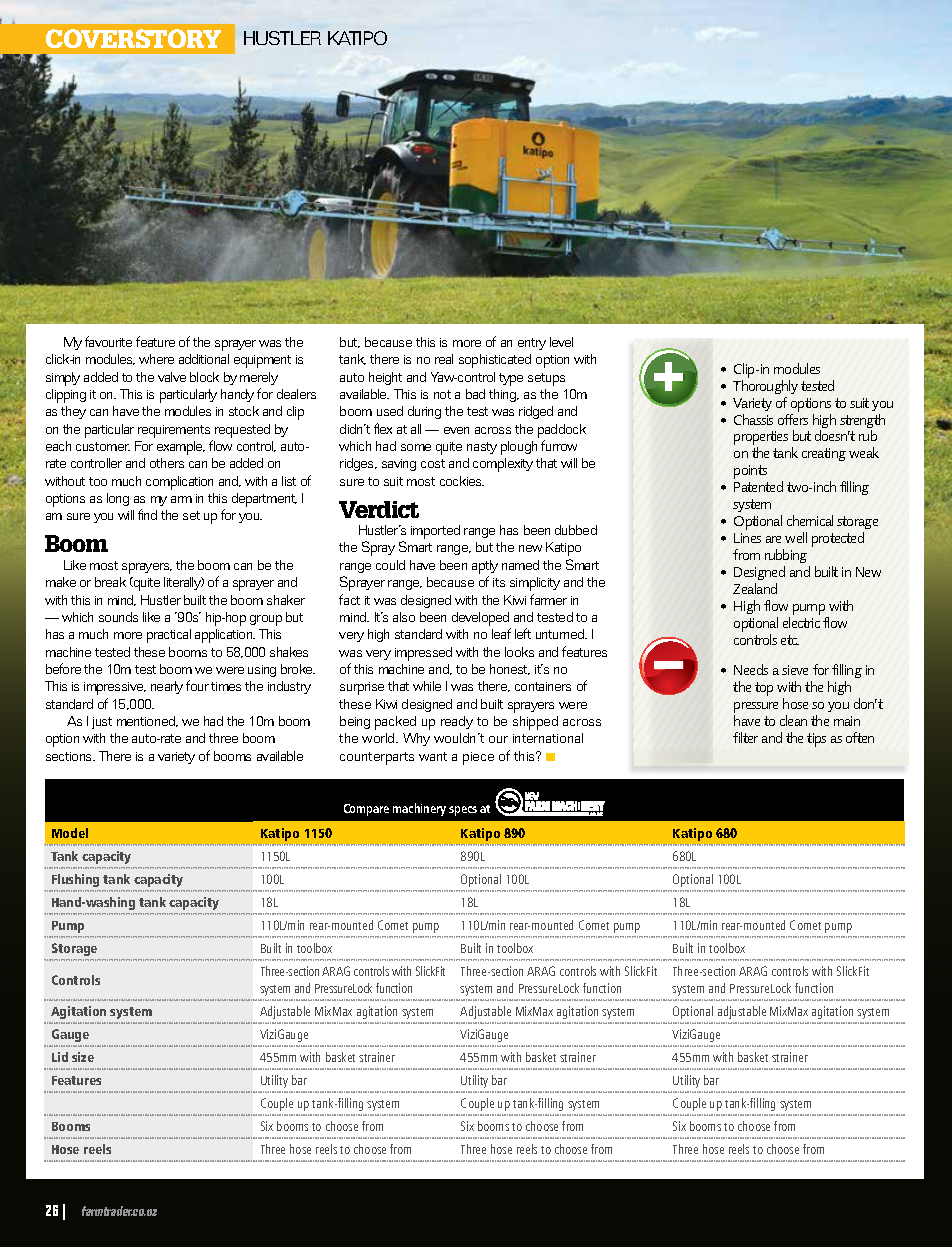  Describe the element at coordinates (60, 1057) in the document. I see `Lid` at that location.
